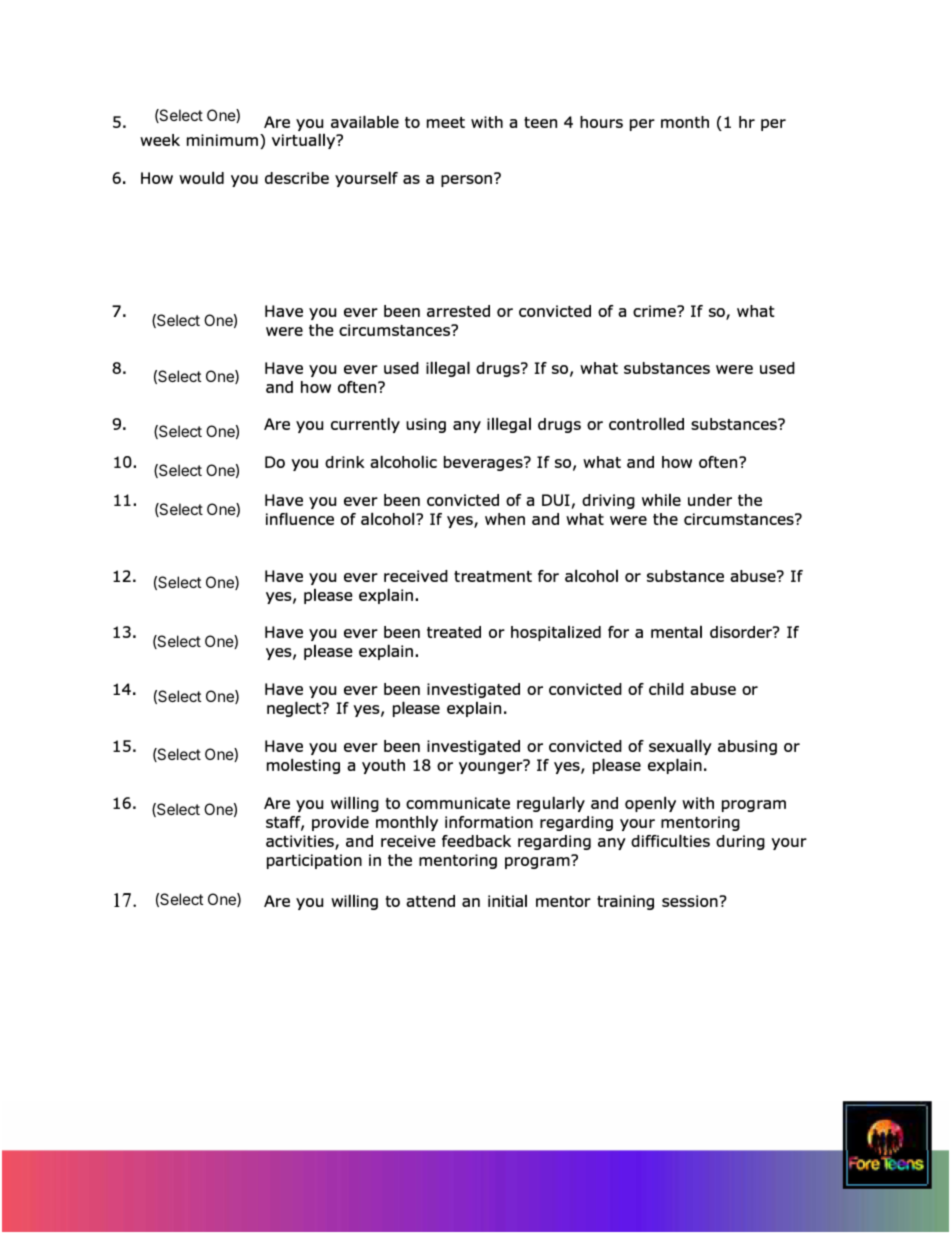 The height and width of the screenshot is (1233, 952). Describe the element at coordinates (314, 861) in the screenshot. I see `participation` at that location.
